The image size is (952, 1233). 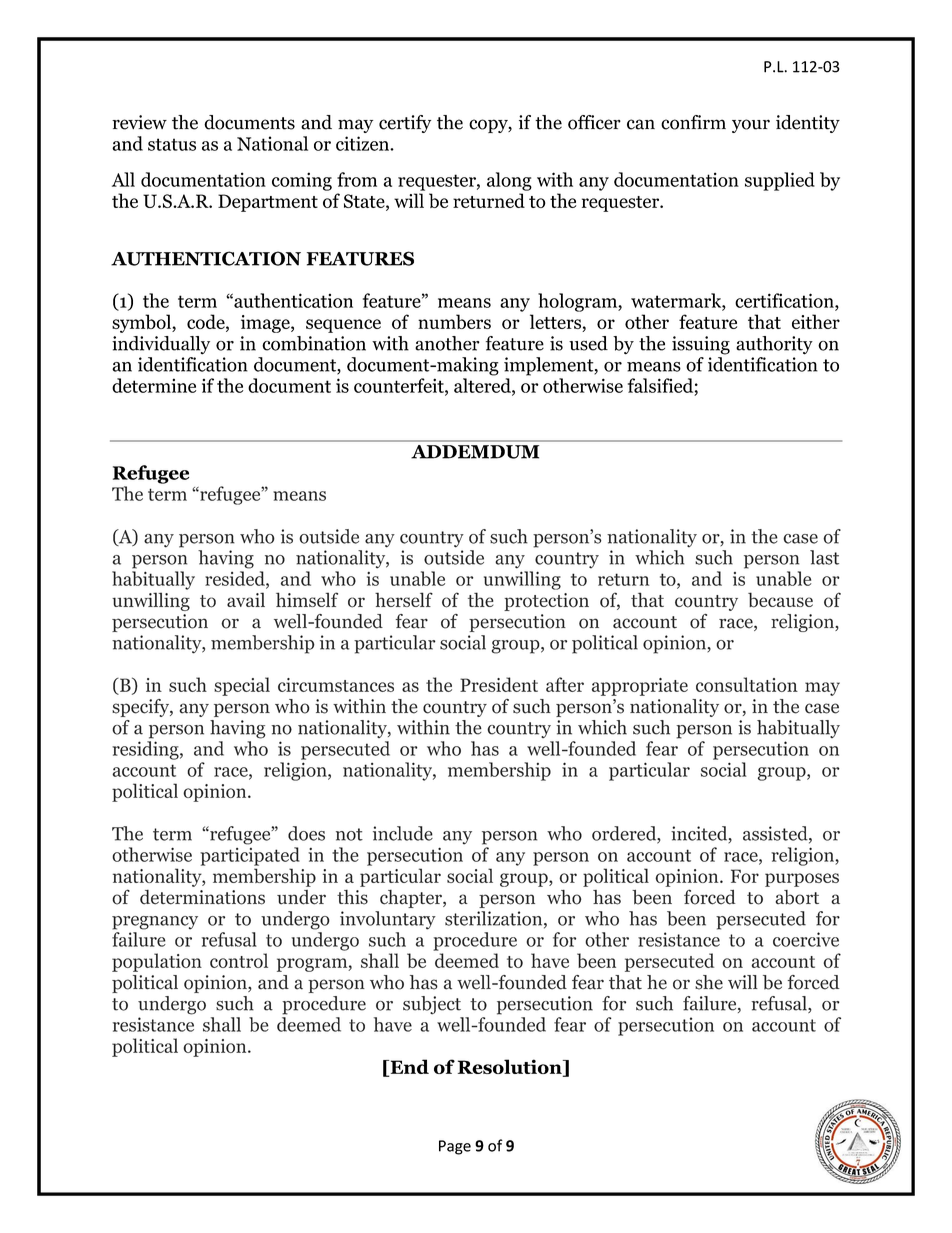 What do you see at coordinates (499, 684) in the image?
I see `President` at bounding box center [499, 684].
